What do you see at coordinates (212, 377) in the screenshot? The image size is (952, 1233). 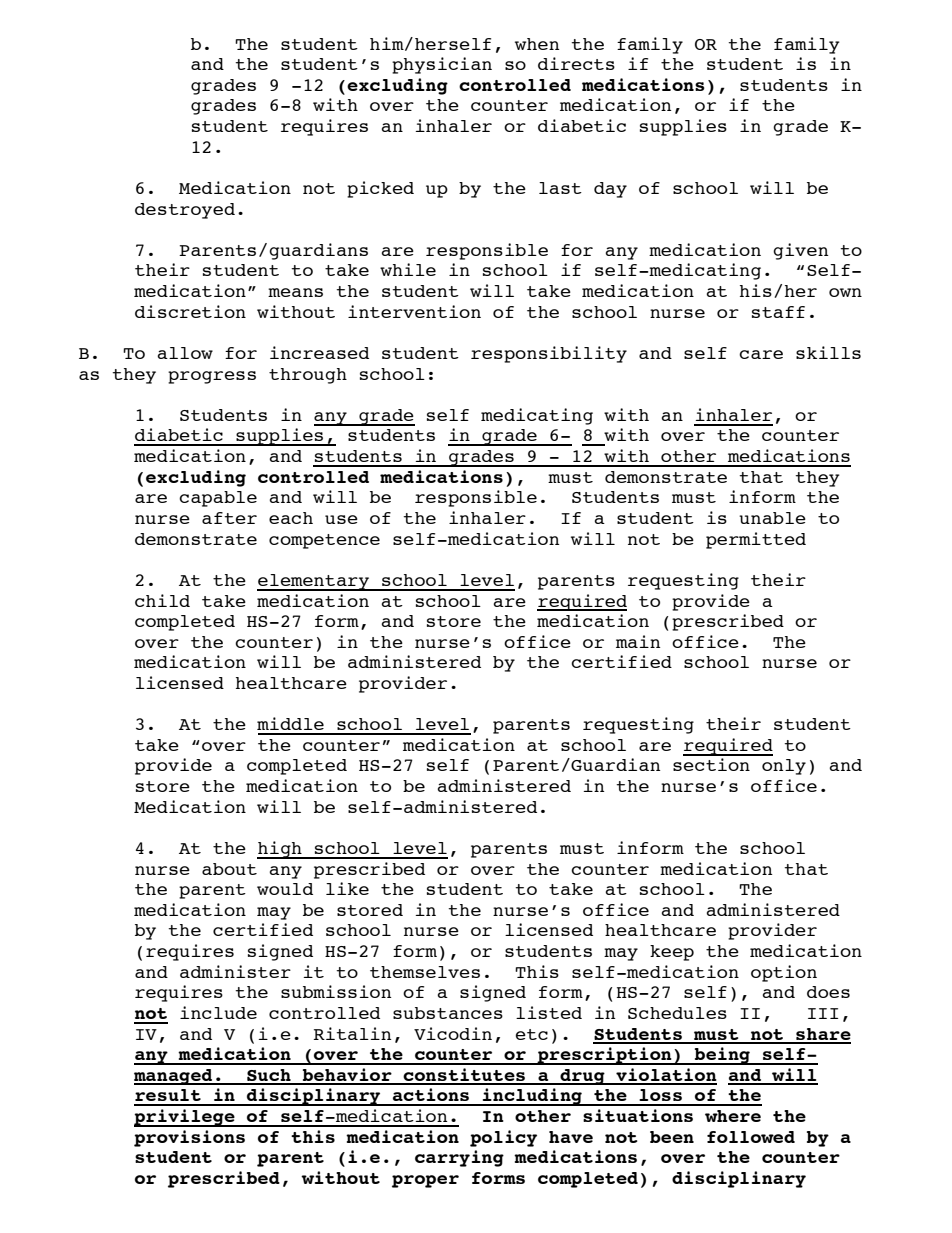 I see `progress` at bounding box center [212, 377].
